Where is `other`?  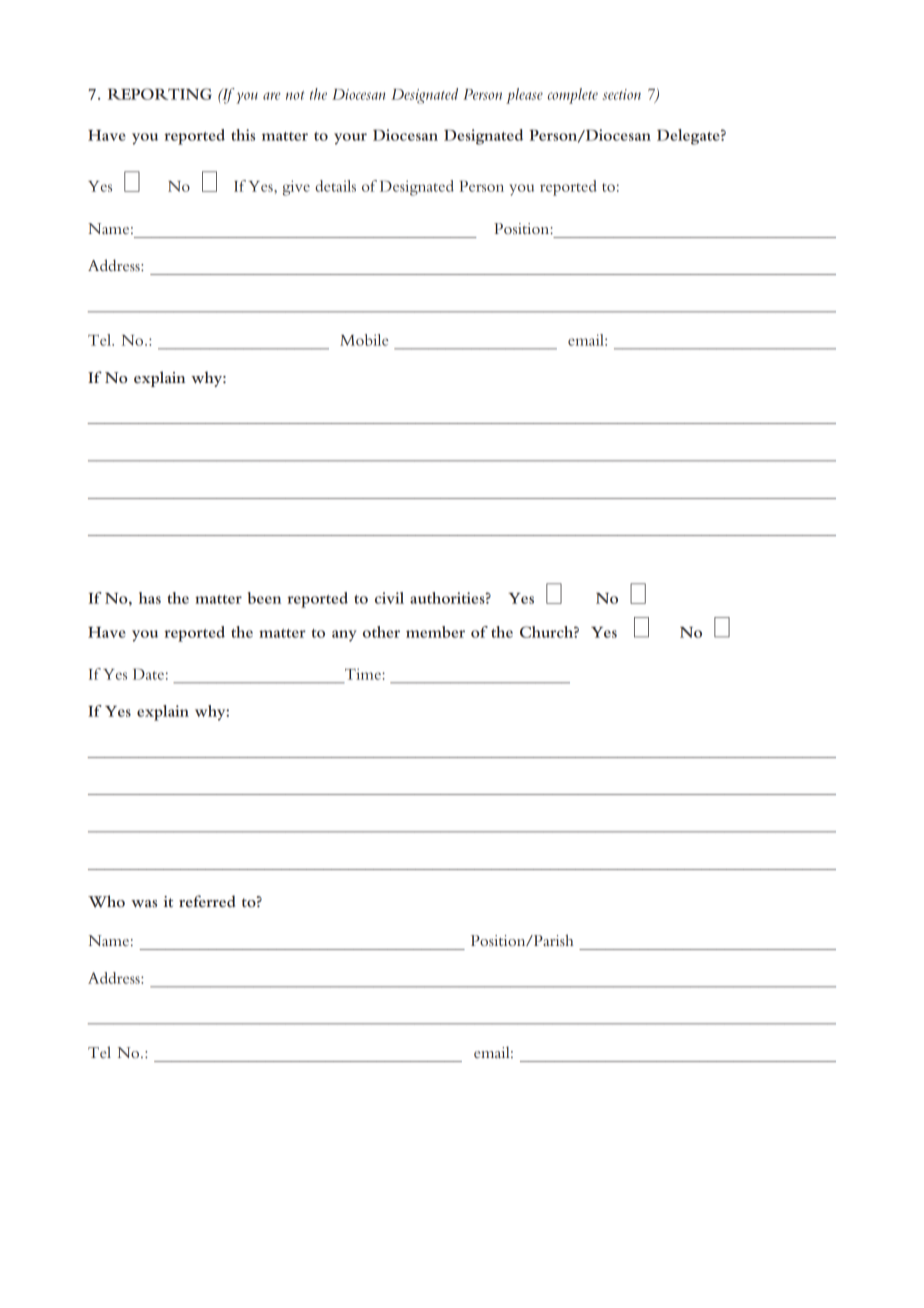 other is located at coordinates (381, 632).
